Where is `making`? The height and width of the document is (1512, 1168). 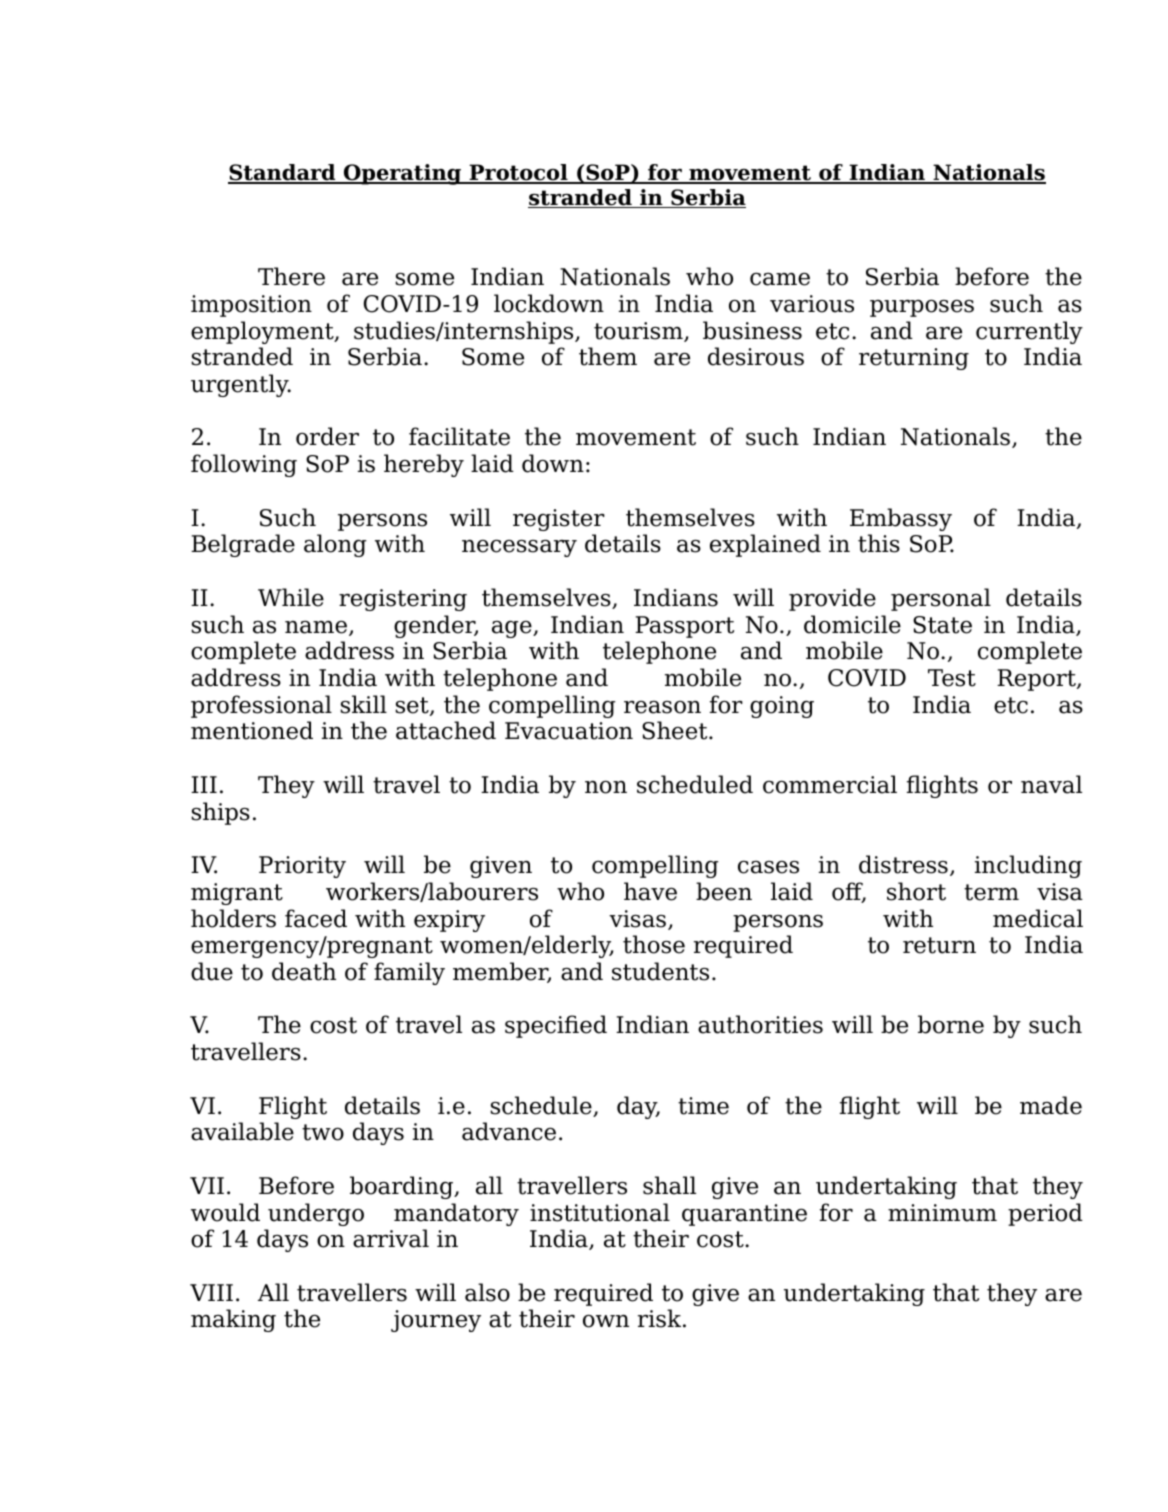
making is located at coordinates (233, 1320).
